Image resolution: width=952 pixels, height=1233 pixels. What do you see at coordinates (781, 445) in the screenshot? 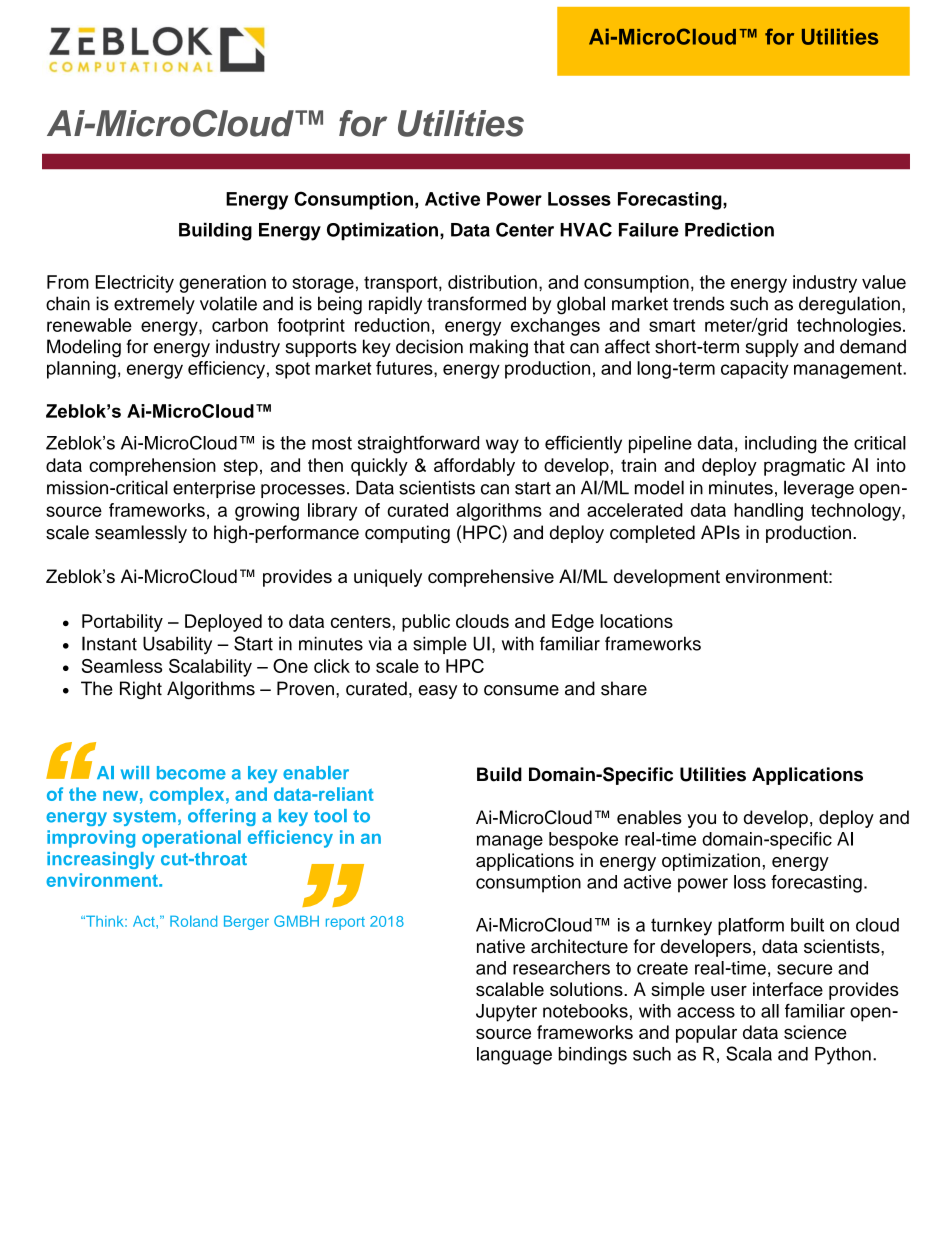
I see `including` at bounding box center [781, 445].
